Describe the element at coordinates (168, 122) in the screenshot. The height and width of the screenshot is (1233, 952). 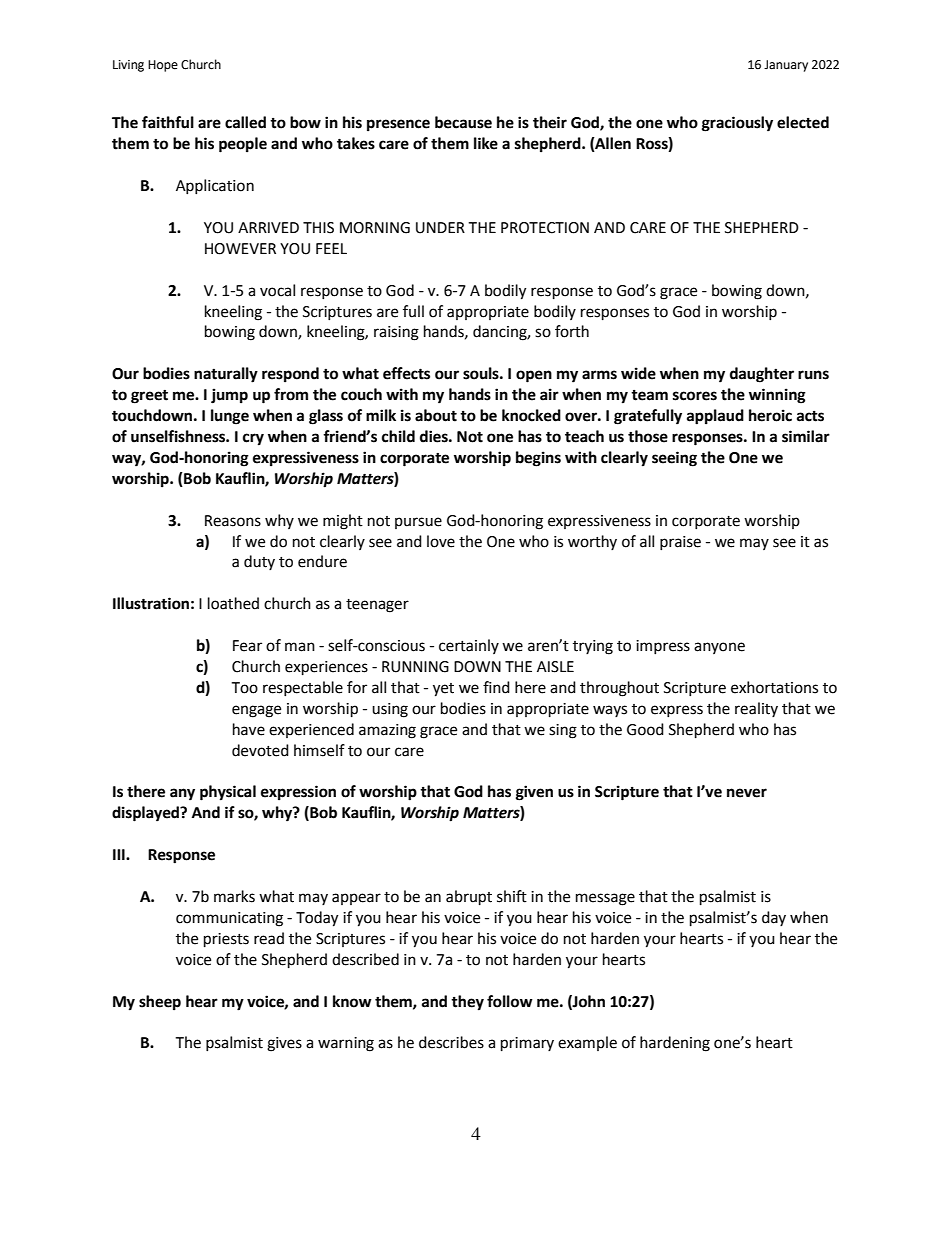
I see `faithful` at that location.
